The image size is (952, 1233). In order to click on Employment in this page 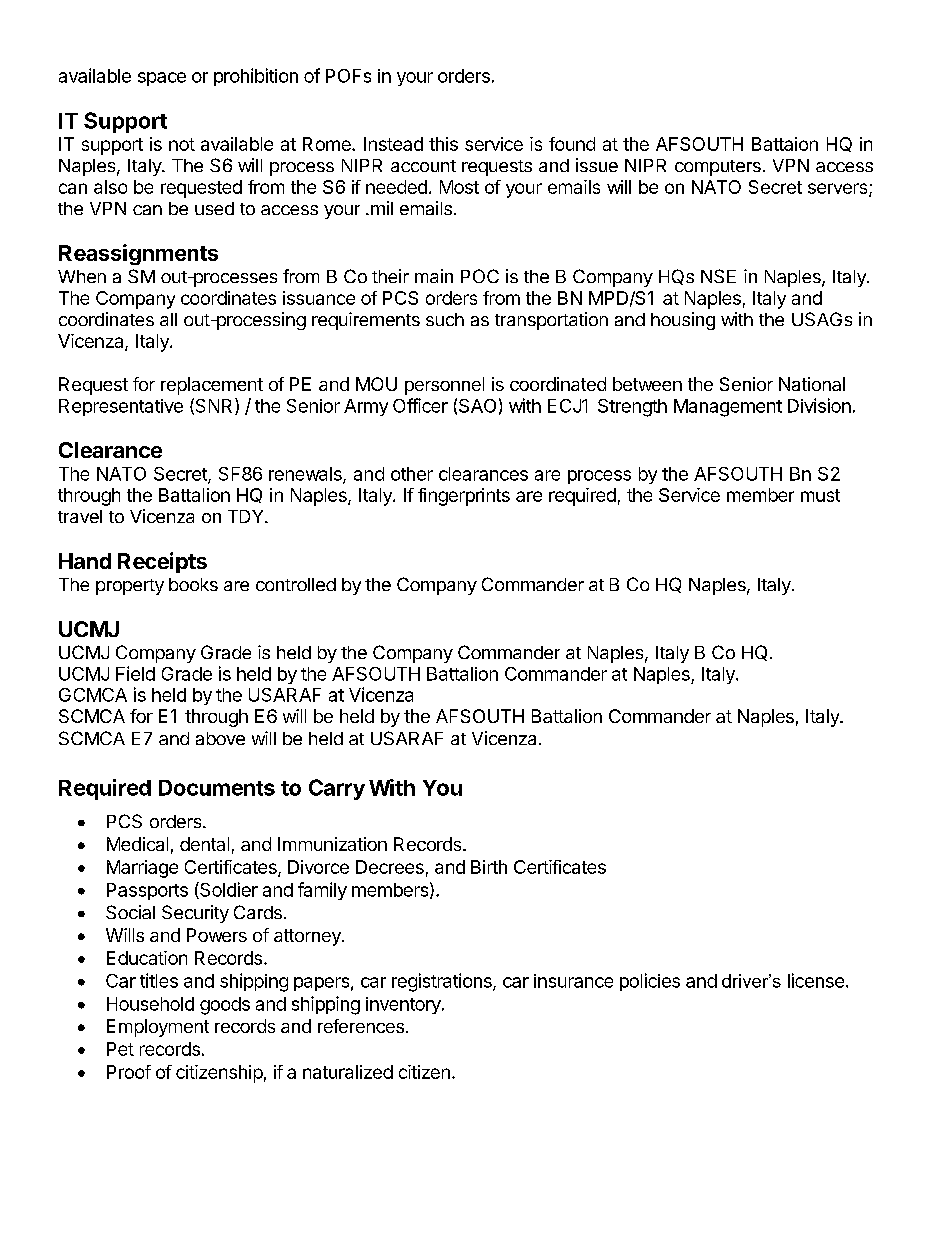, I will do `click(158, 1028)`.
